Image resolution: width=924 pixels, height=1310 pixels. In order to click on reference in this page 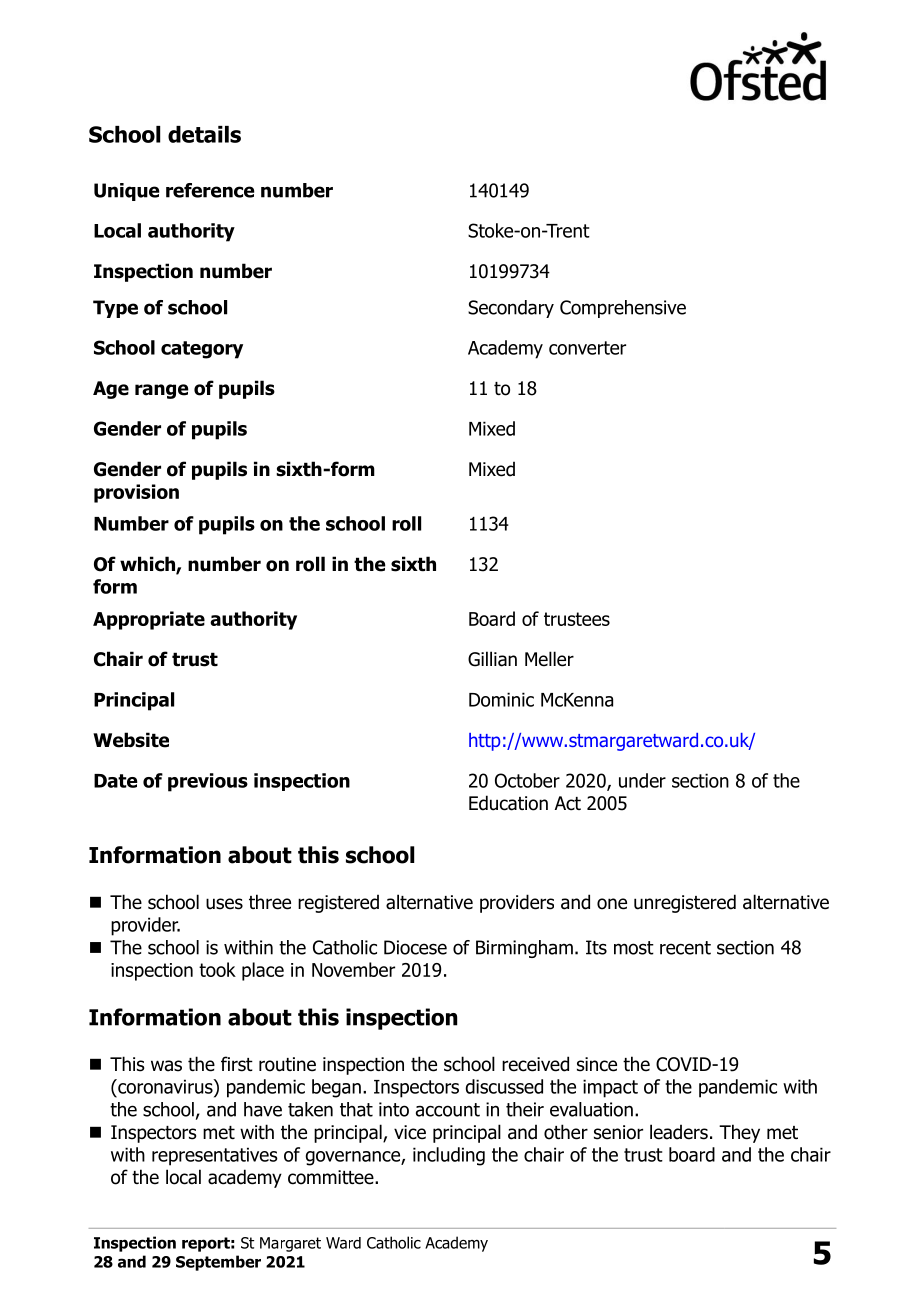, I will do `click(210, 190)`.
